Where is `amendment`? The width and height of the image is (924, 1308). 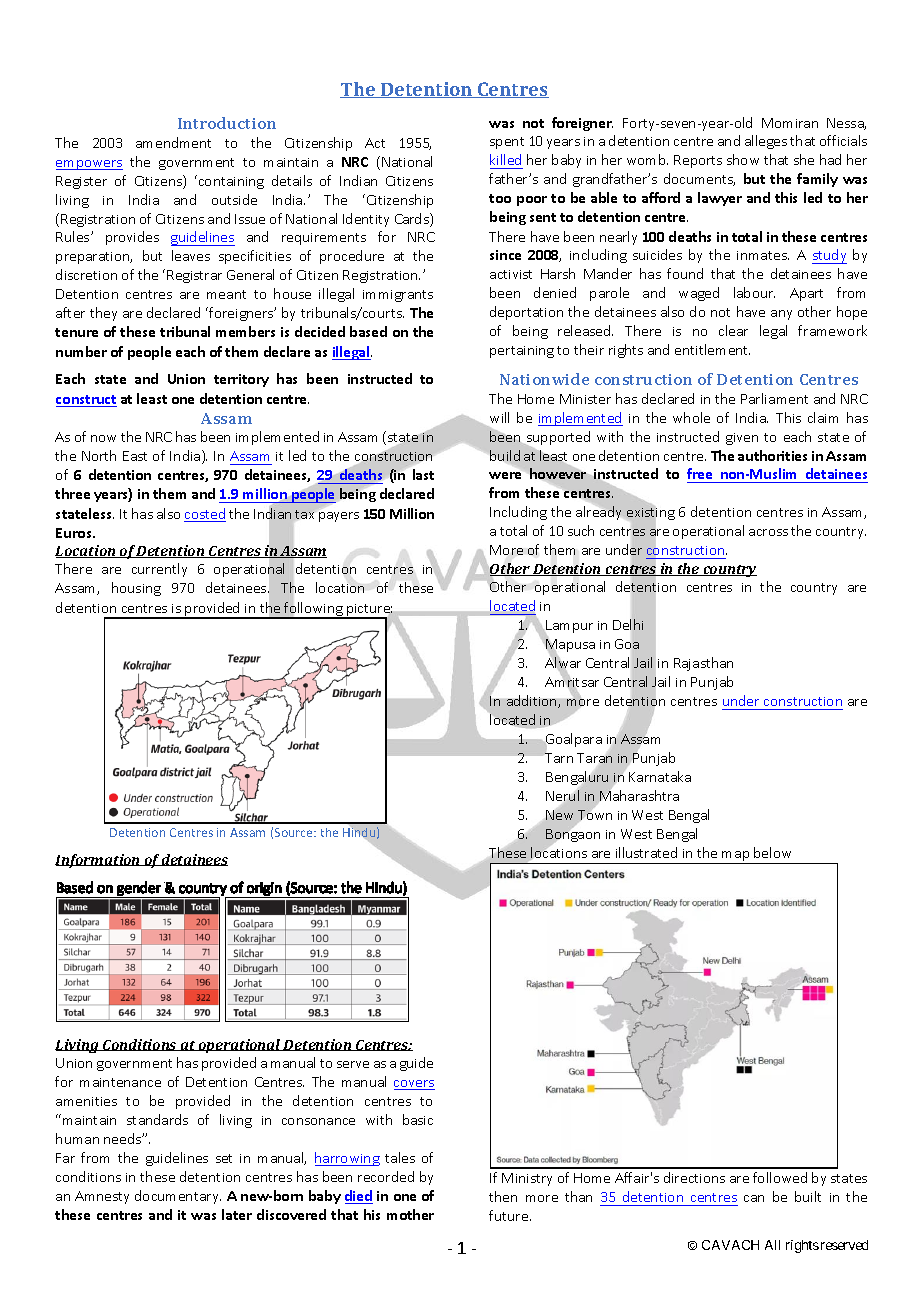 amendment is located at coordinates (173, 142).
